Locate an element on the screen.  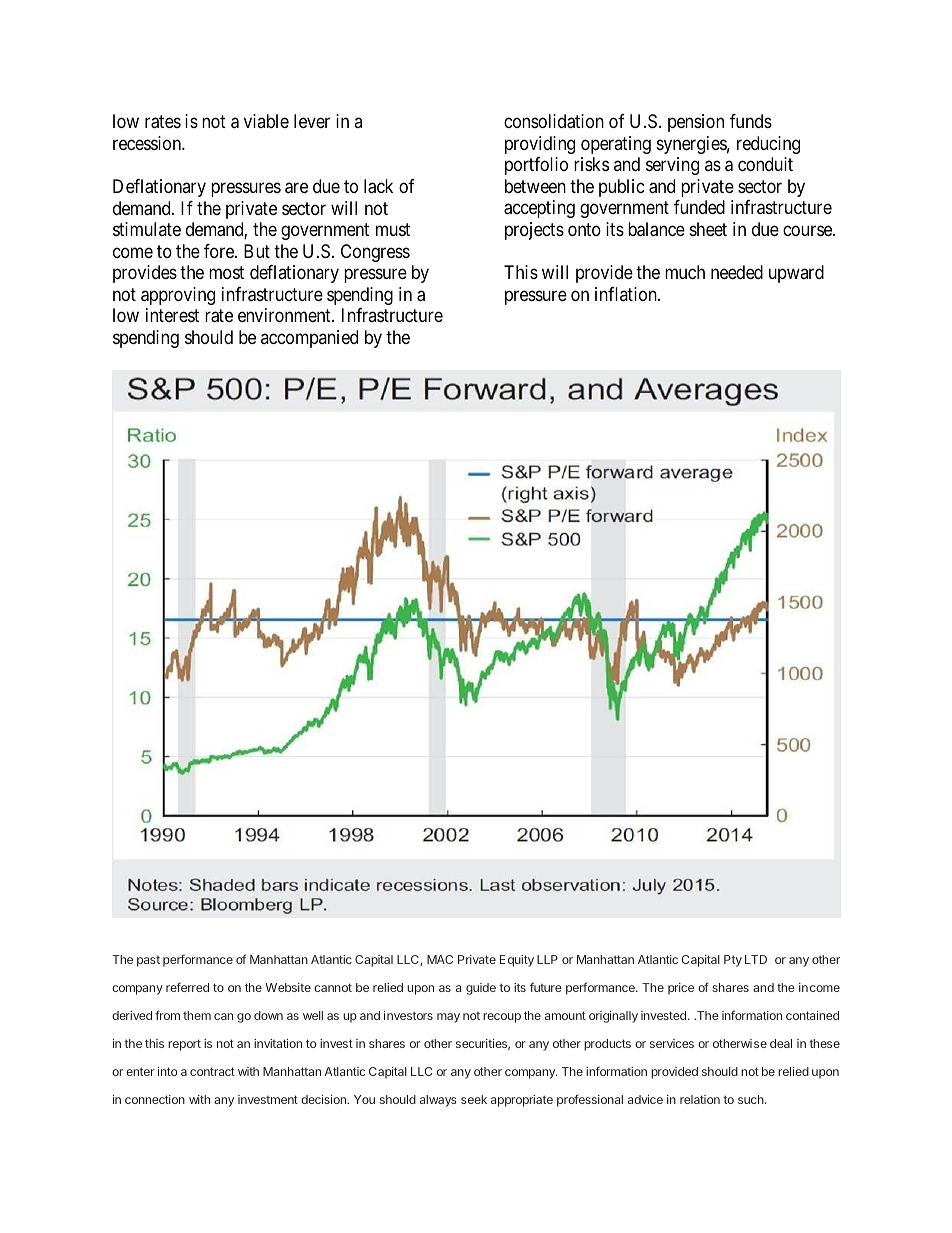
seek is located at coordinates (474, 1099).
